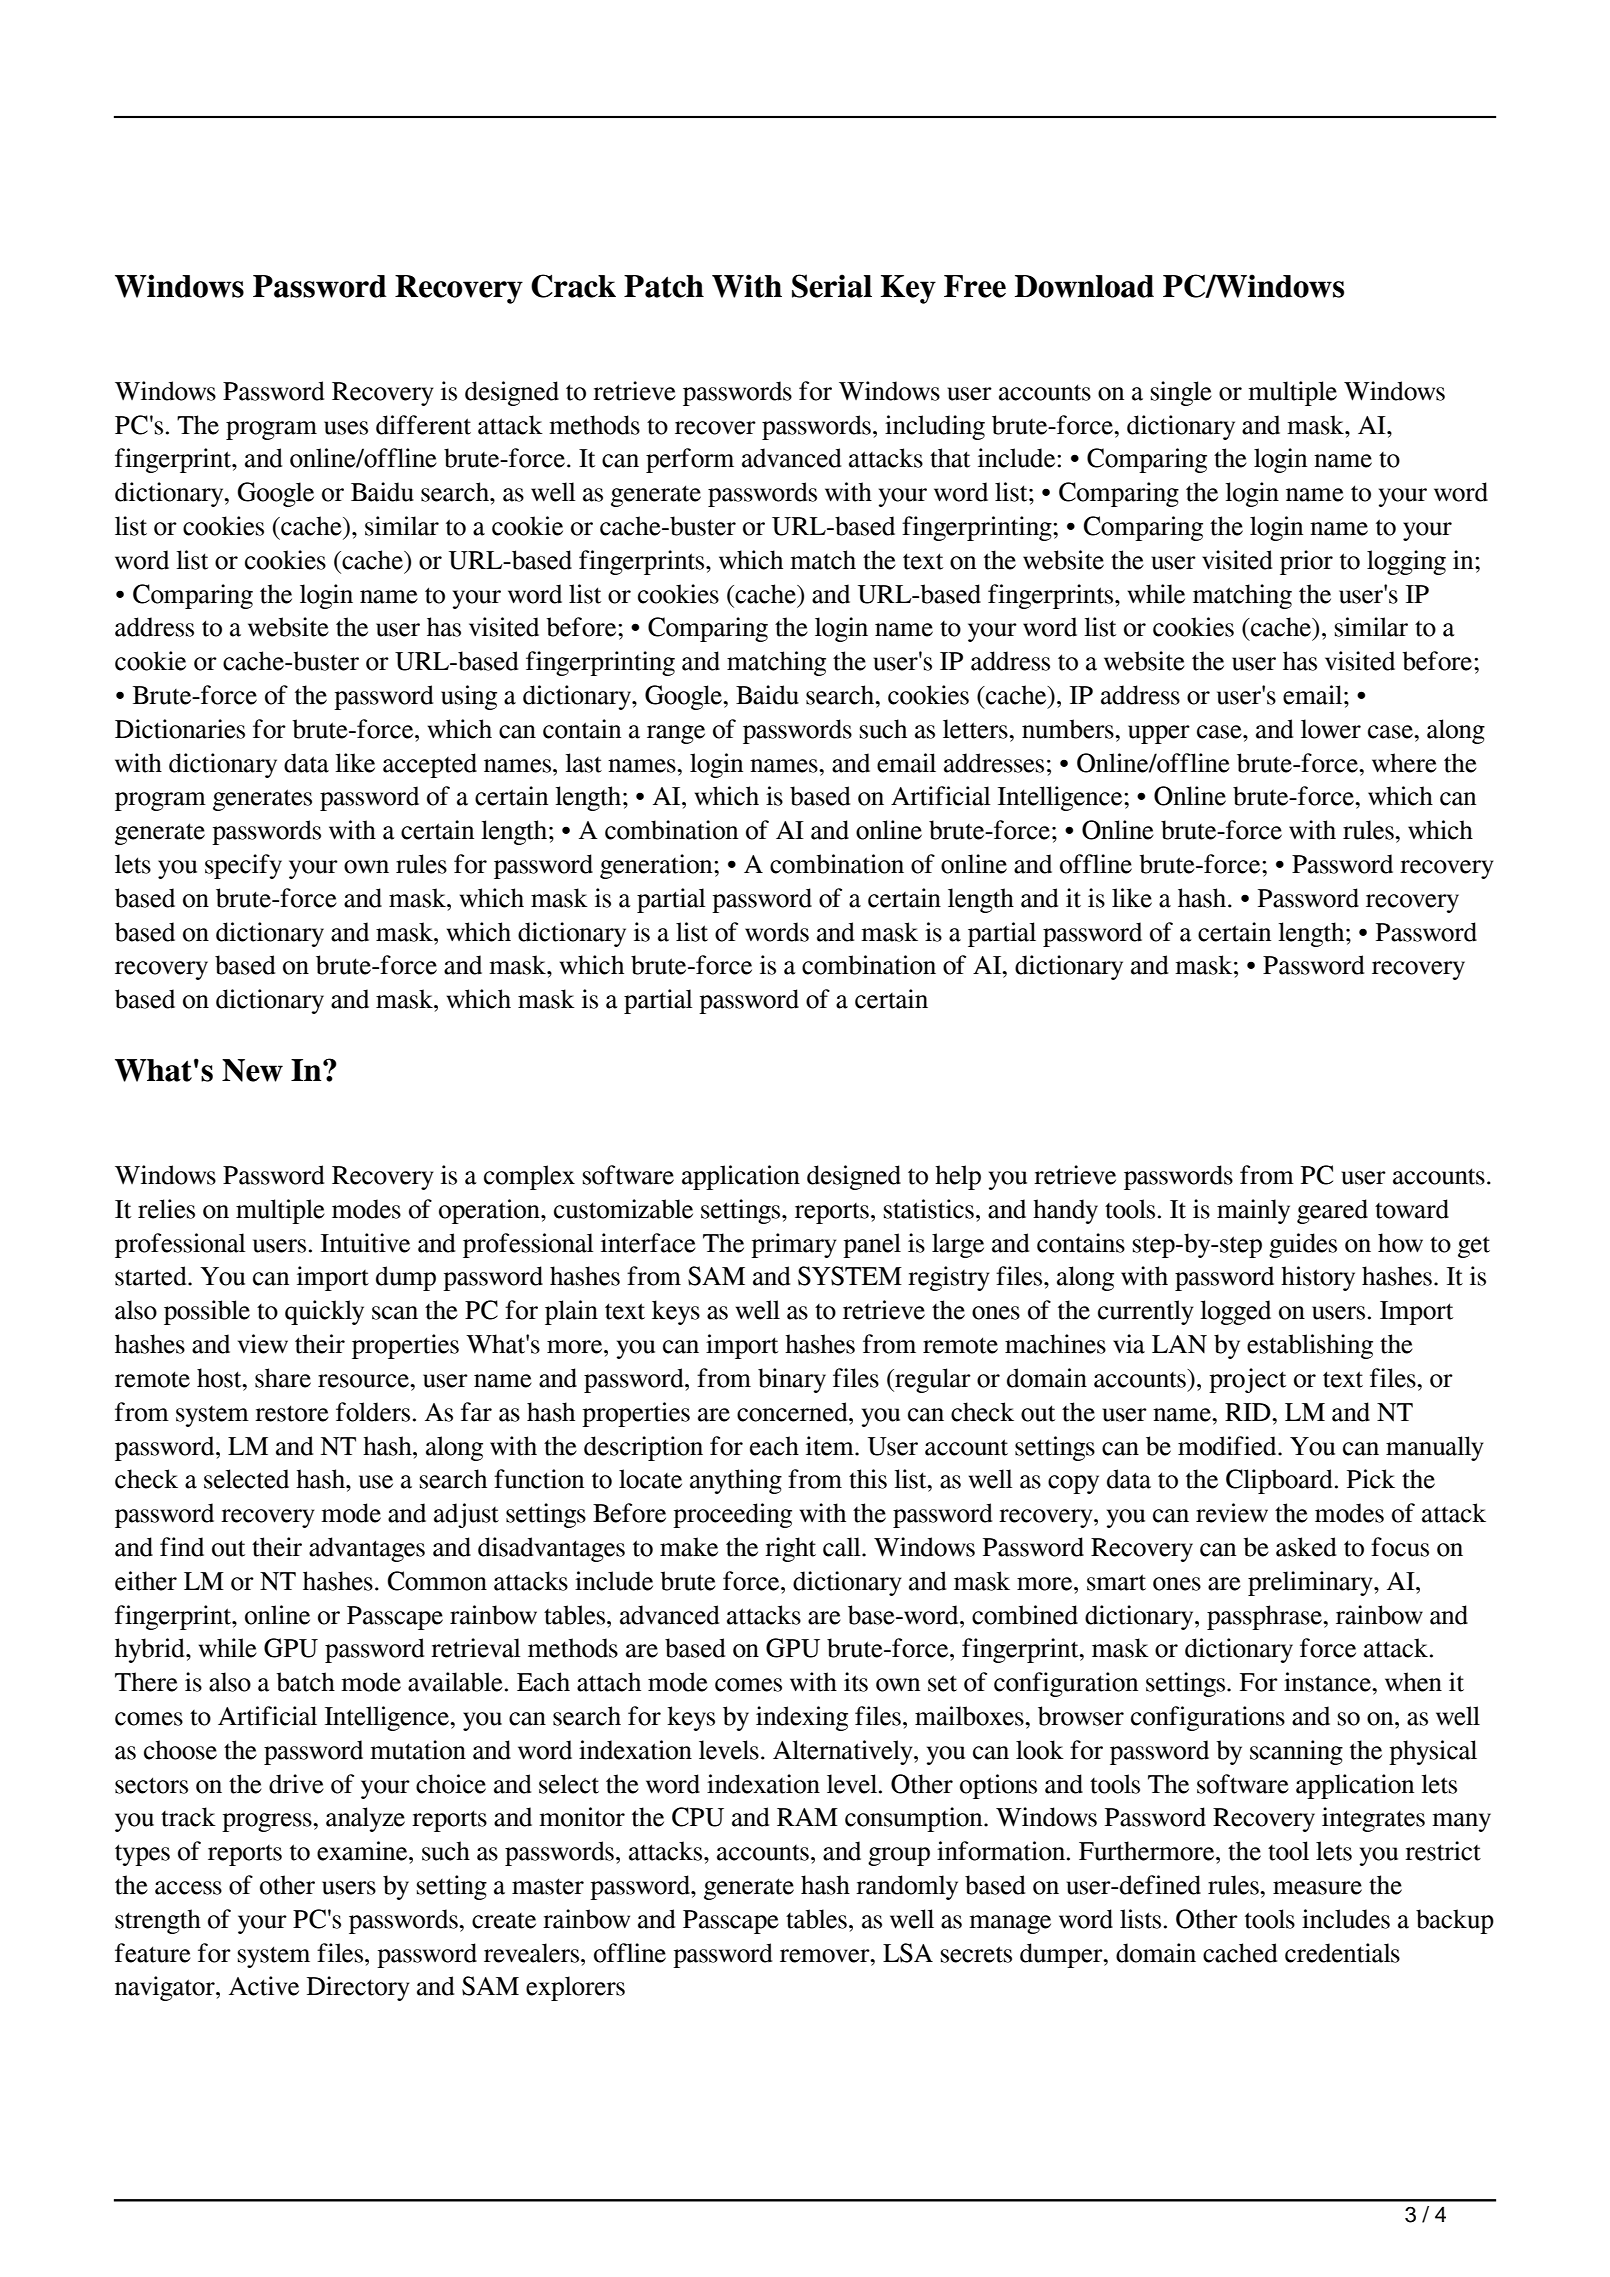 The height and width of the image is (2277, 1610). What do you see at coordinates (182, 1547) in the image?
I see `find` at bounding box center [182, 1547].
